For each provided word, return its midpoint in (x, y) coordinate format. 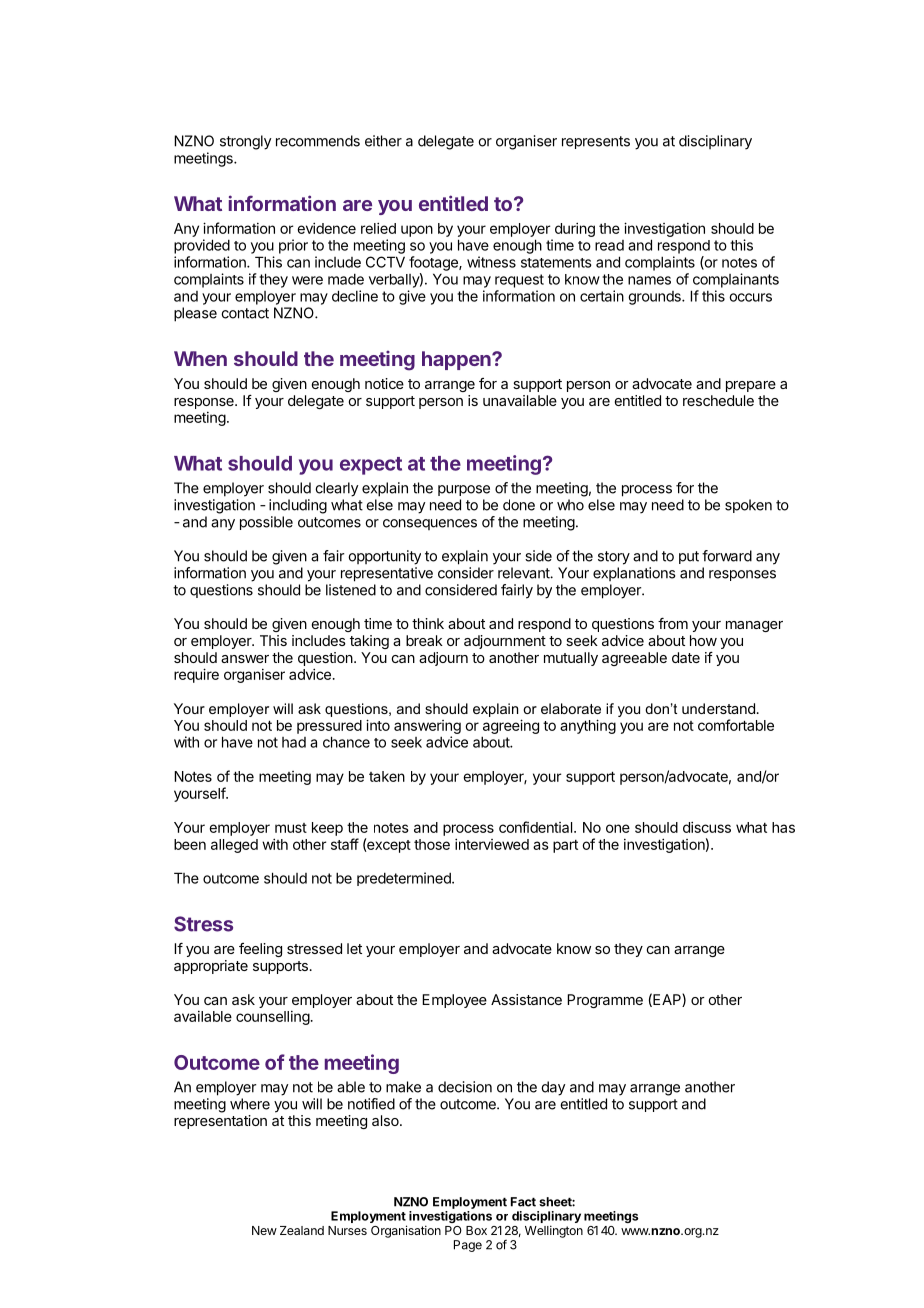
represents (596, 142)
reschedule (718, 400)
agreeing (511, 726)
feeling (260, 950)
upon (417, 231)
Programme (605, 1001)
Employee (454, 1001)
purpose (464, 490)
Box (476, 1230)
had (294, 742)
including (298, 506)
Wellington (554, 1231)
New (264, 1230)
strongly (245, 142)
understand (718, 708)
